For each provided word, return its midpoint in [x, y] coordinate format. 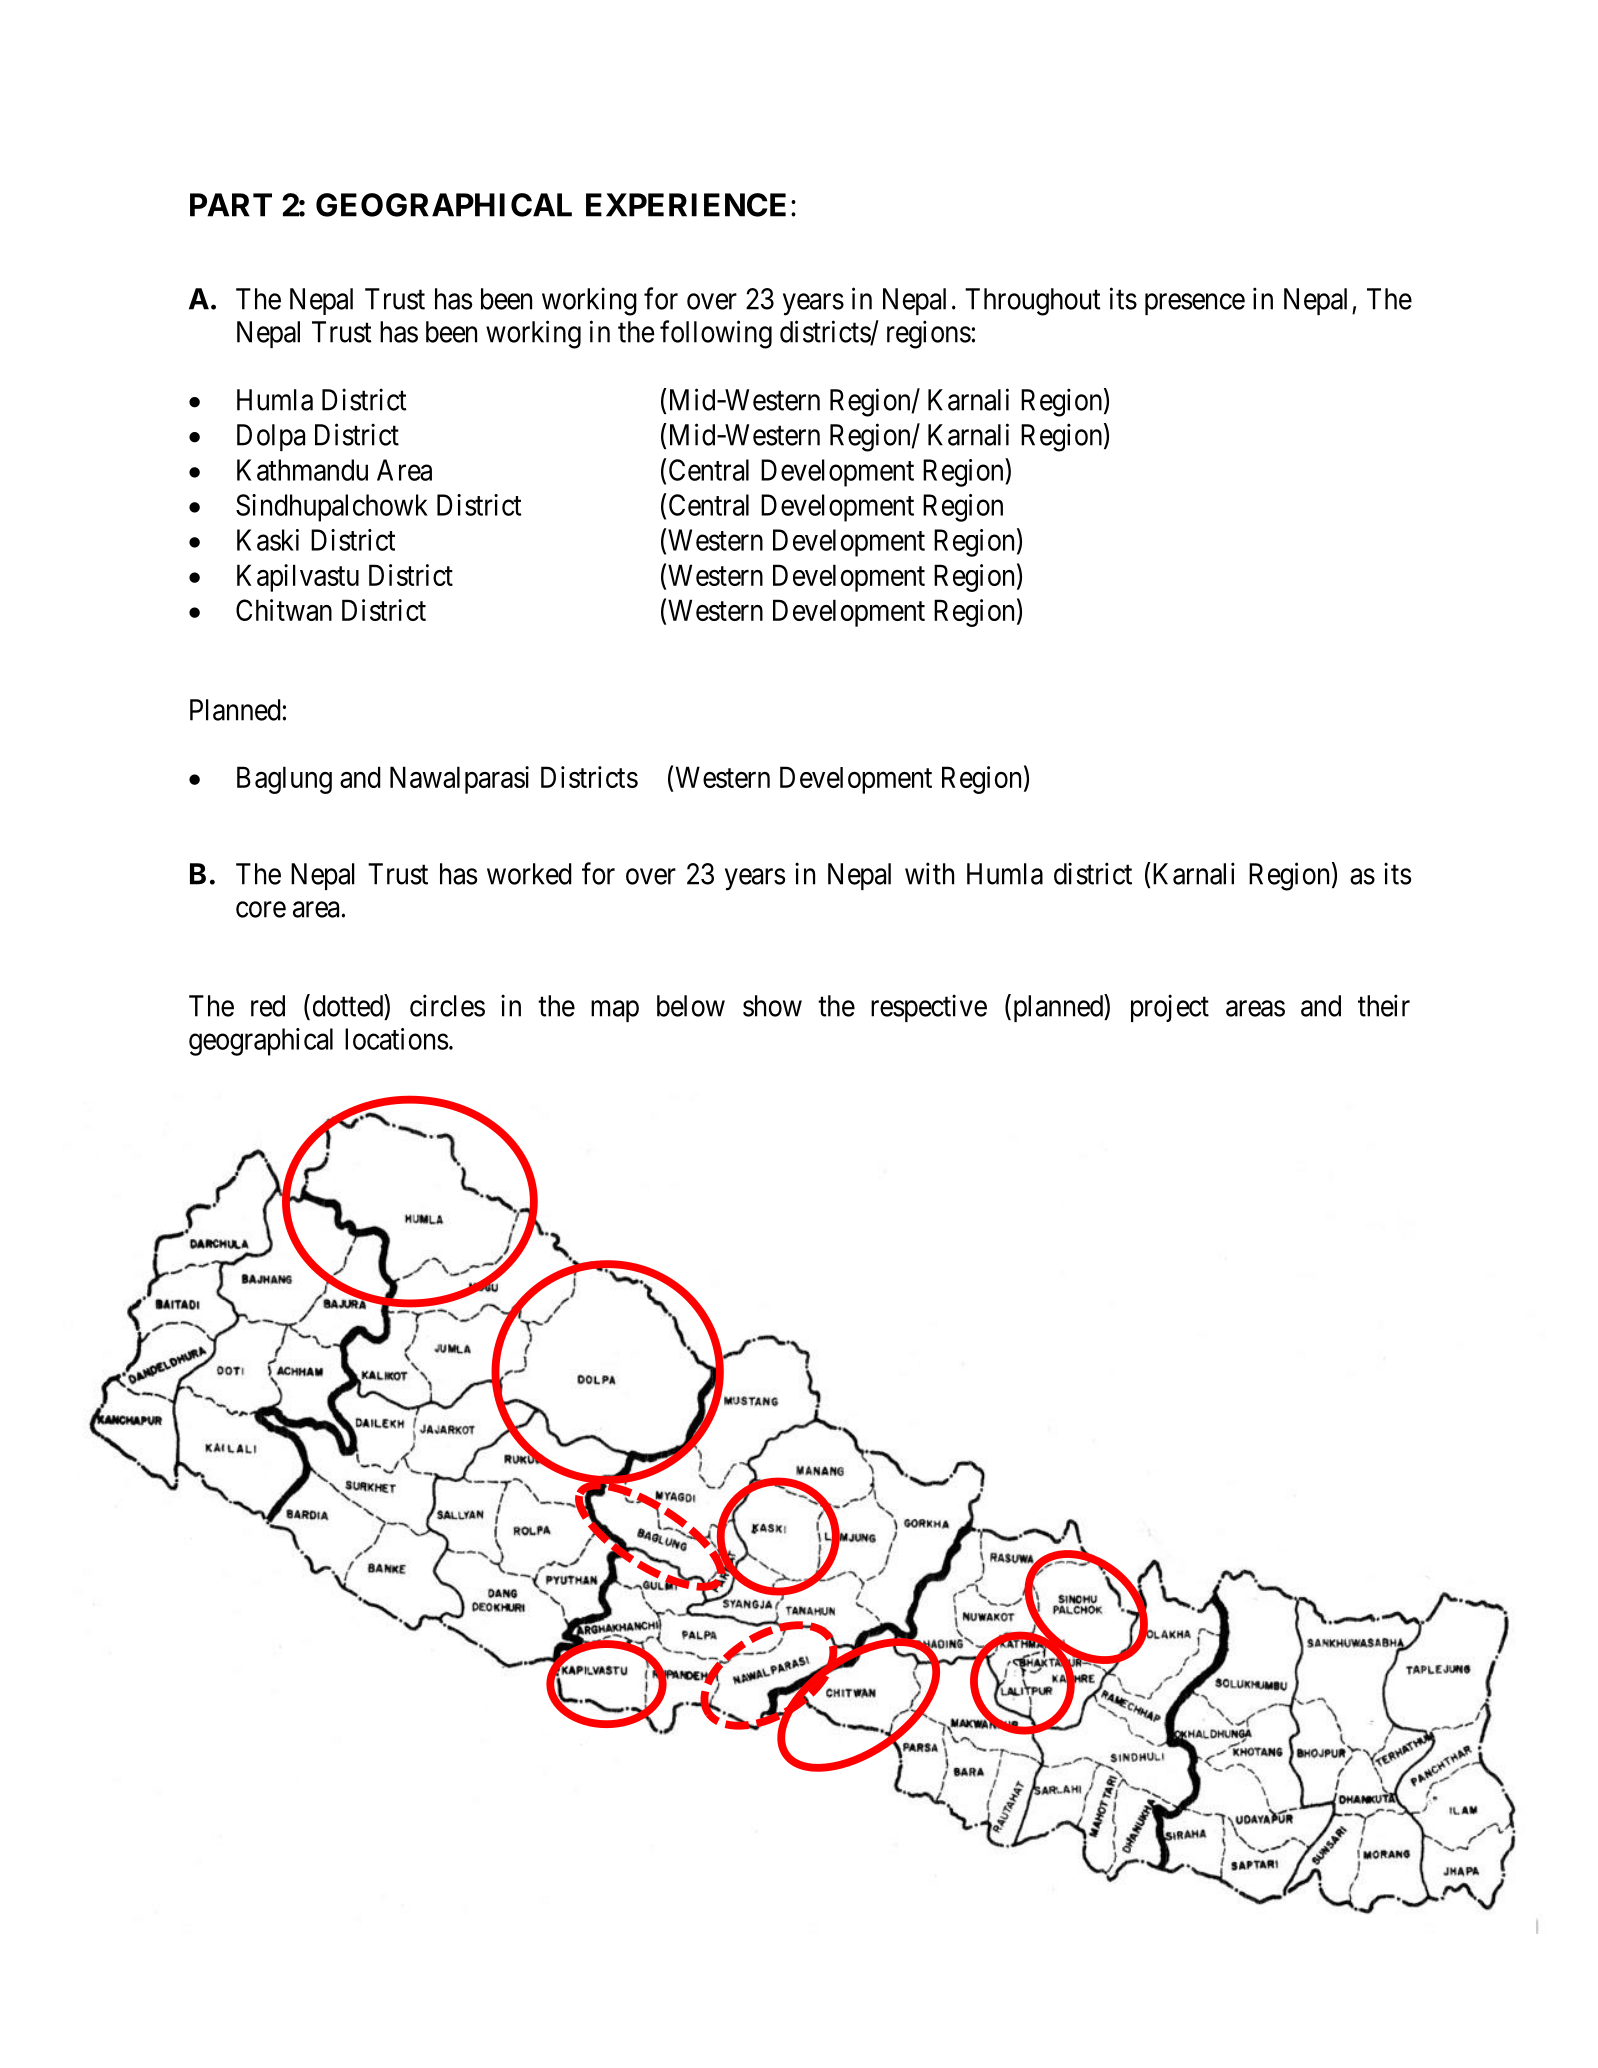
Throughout [1033, 302]
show [772, 1006]
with [929, 873]
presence [1195, 304]
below [691, 1006]
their [1384, 1005]
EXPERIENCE [686, 205]
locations [396, 1039]
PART [231, 205]
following [716, 334]
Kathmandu [302, 470]
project [1170, 1008]
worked [529, 874]
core [261, 910]
